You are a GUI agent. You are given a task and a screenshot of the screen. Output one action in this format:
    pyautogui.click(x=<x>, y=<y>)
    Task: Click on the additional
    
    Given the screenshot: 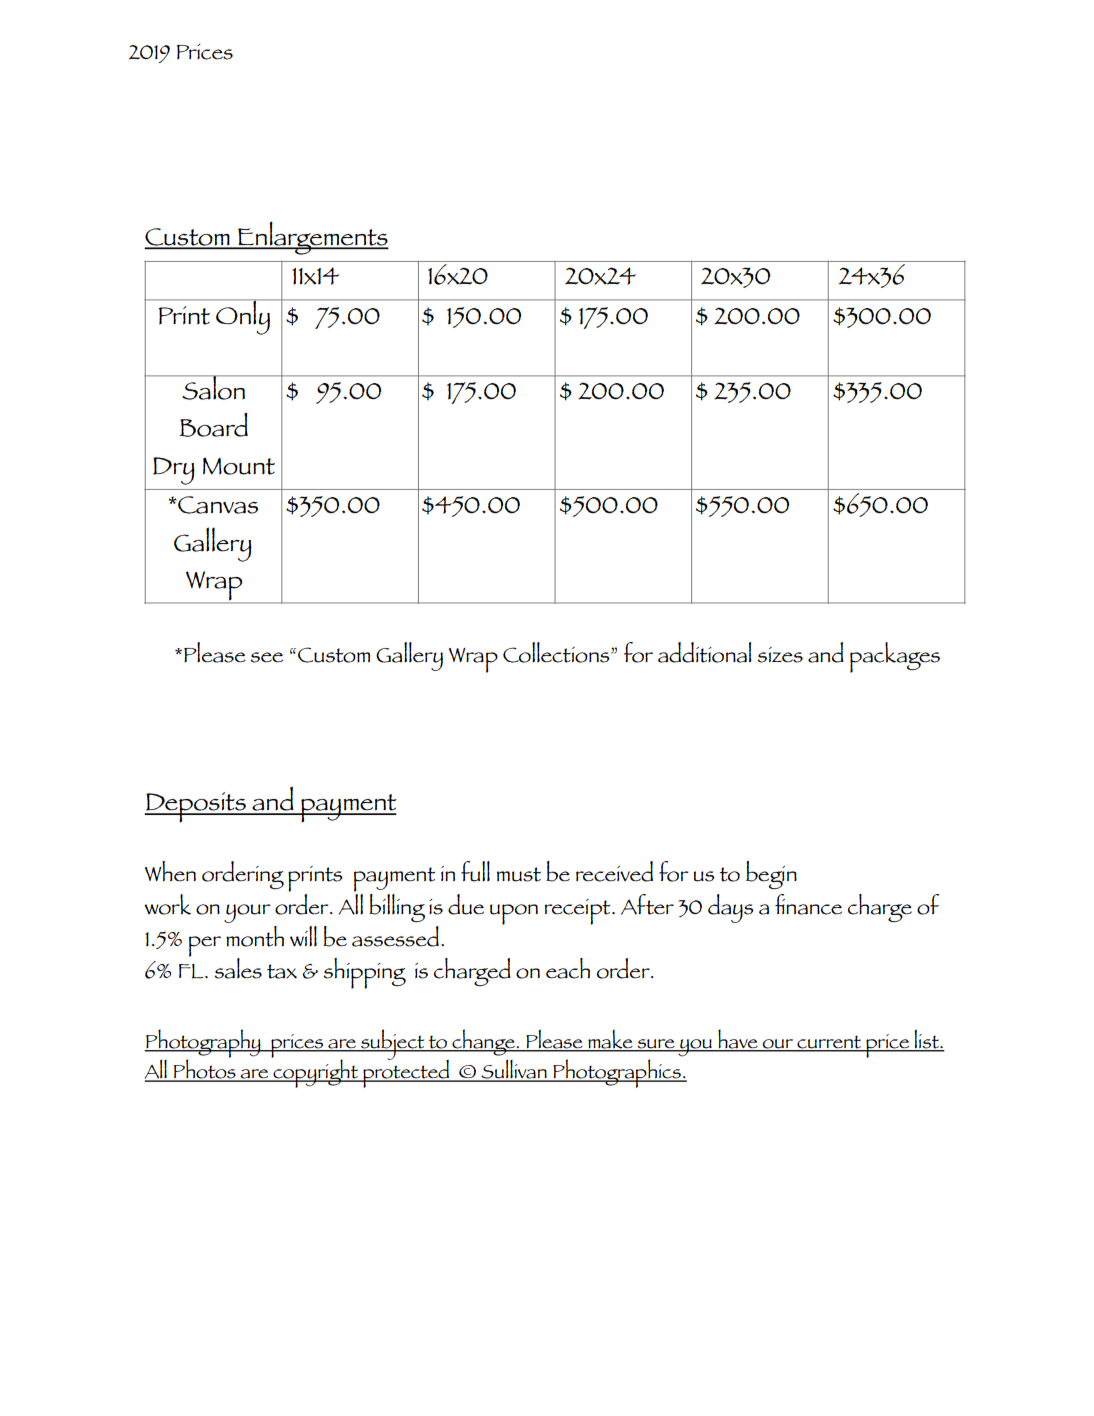 What is the action you would take?
    pyautogui.click(x=705, y=652)
